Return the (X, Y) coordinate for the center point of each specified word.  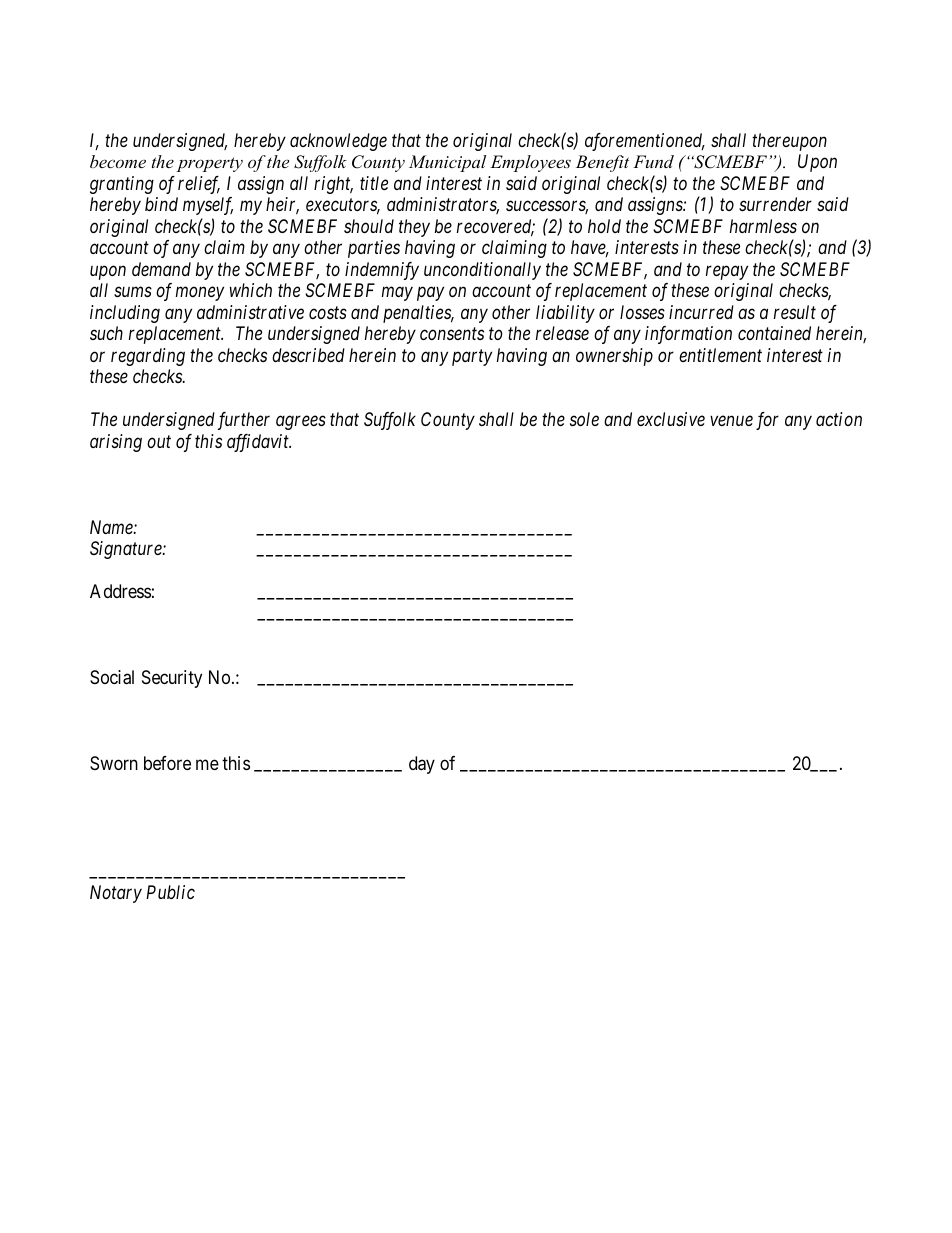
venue (731, 421)
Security (172, 679)
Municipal (447, 163)
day (422, 765)
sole (584, 419)
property (210, 164)
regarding (148, 357)
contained (774, 333)
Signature (127, 550)
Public (170, 892)
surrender (775, 204)
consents (452, 334)
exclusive (671, 419)
